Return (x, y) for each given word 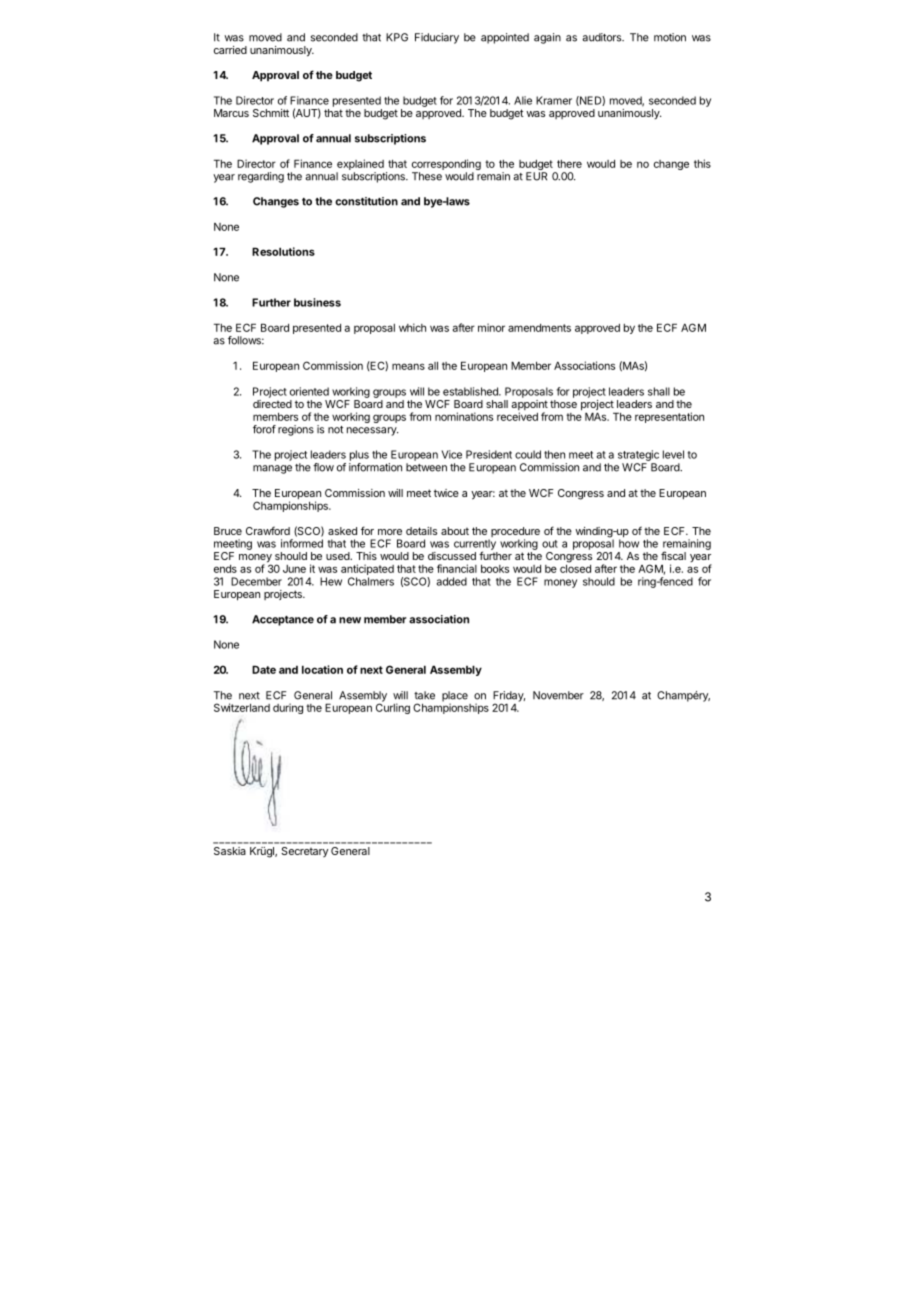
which (412, 327)
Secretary (304, 852)
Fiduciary (437, 38)
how (629, 542)
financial (457, 568)
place (455, 697)
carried (230, 50)
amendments (539, 328)
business (317, 302)
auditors (603, 37)
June (294, 569)
